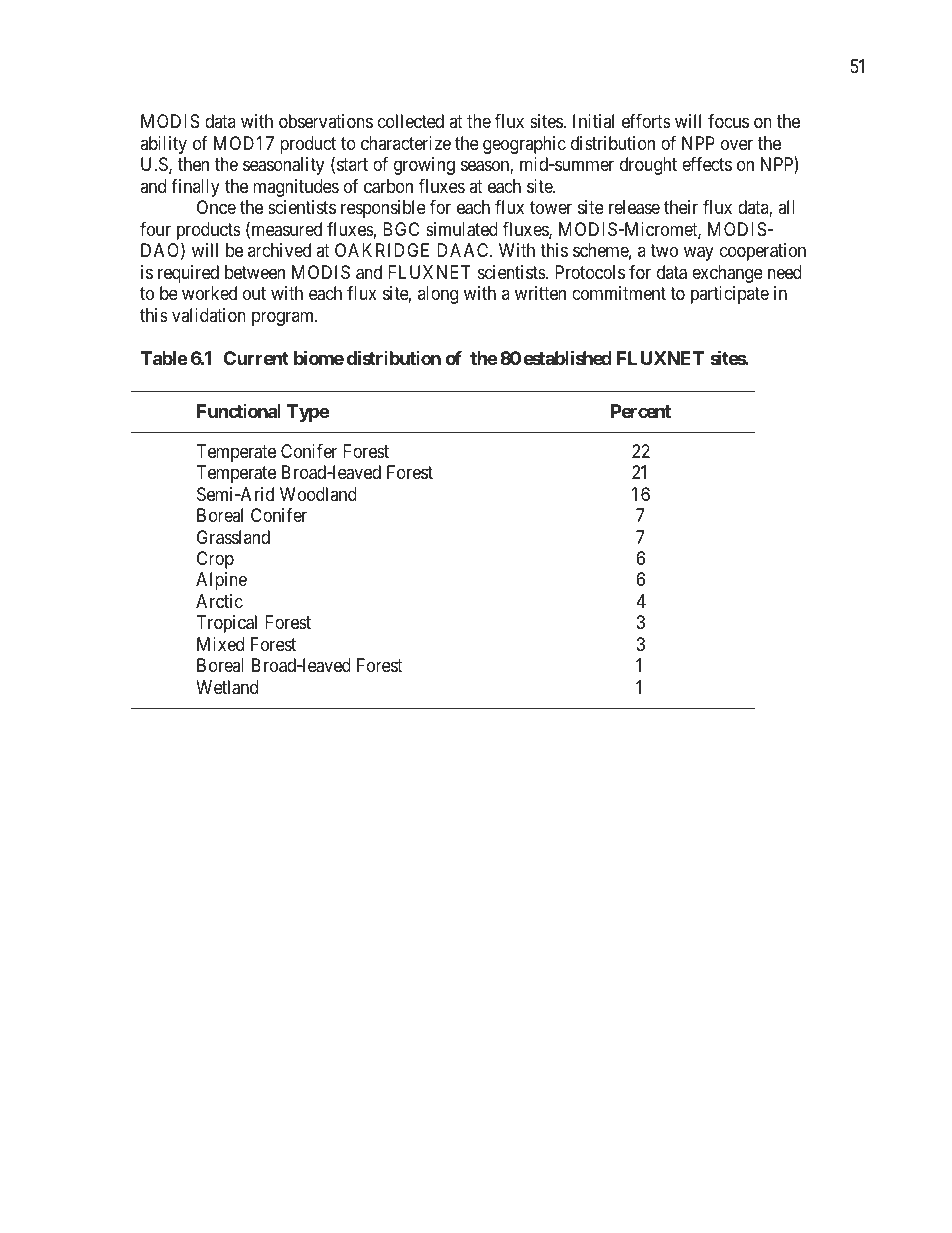  I want to click on Percent, so click(641, 411).
